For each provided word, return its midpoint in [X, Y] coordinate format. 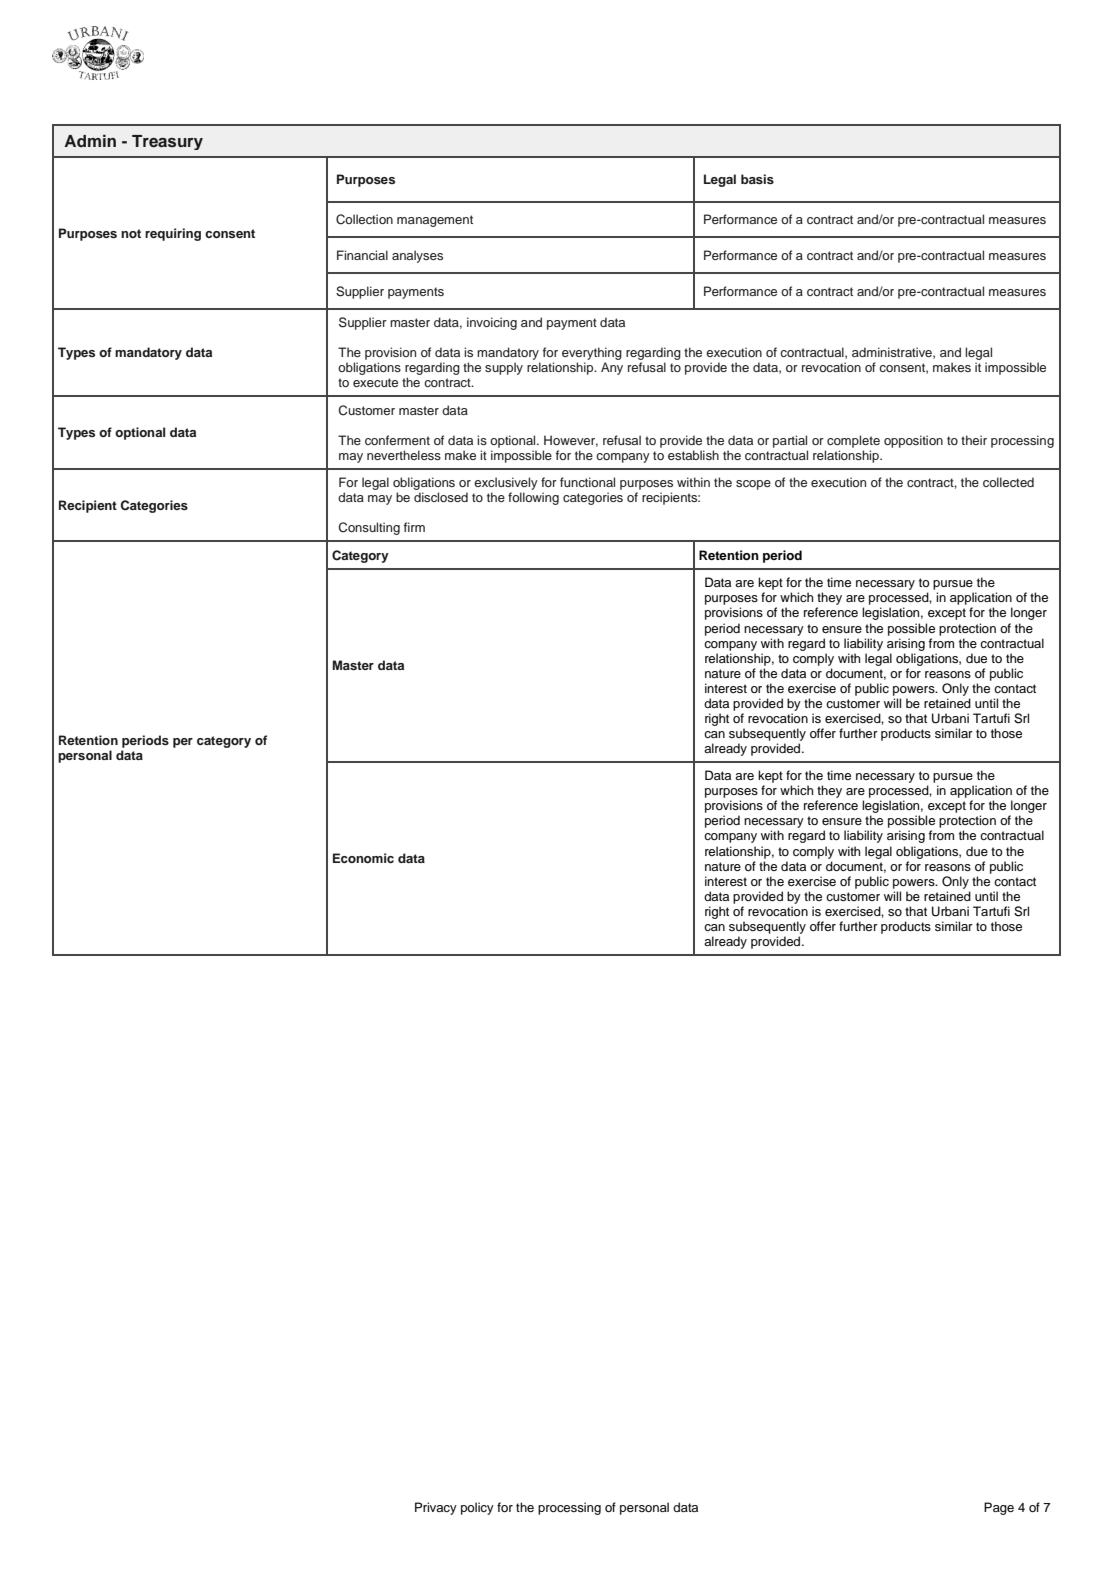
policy [477, 1508]
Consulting [369, 528]
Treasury [167, 142]
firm [414, 527]
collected [1008, 482]
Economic [363, 858]
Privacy [436, 1508]
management [435, 221]
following [533, 498]
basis [757, 179]
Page [999, 1508]
